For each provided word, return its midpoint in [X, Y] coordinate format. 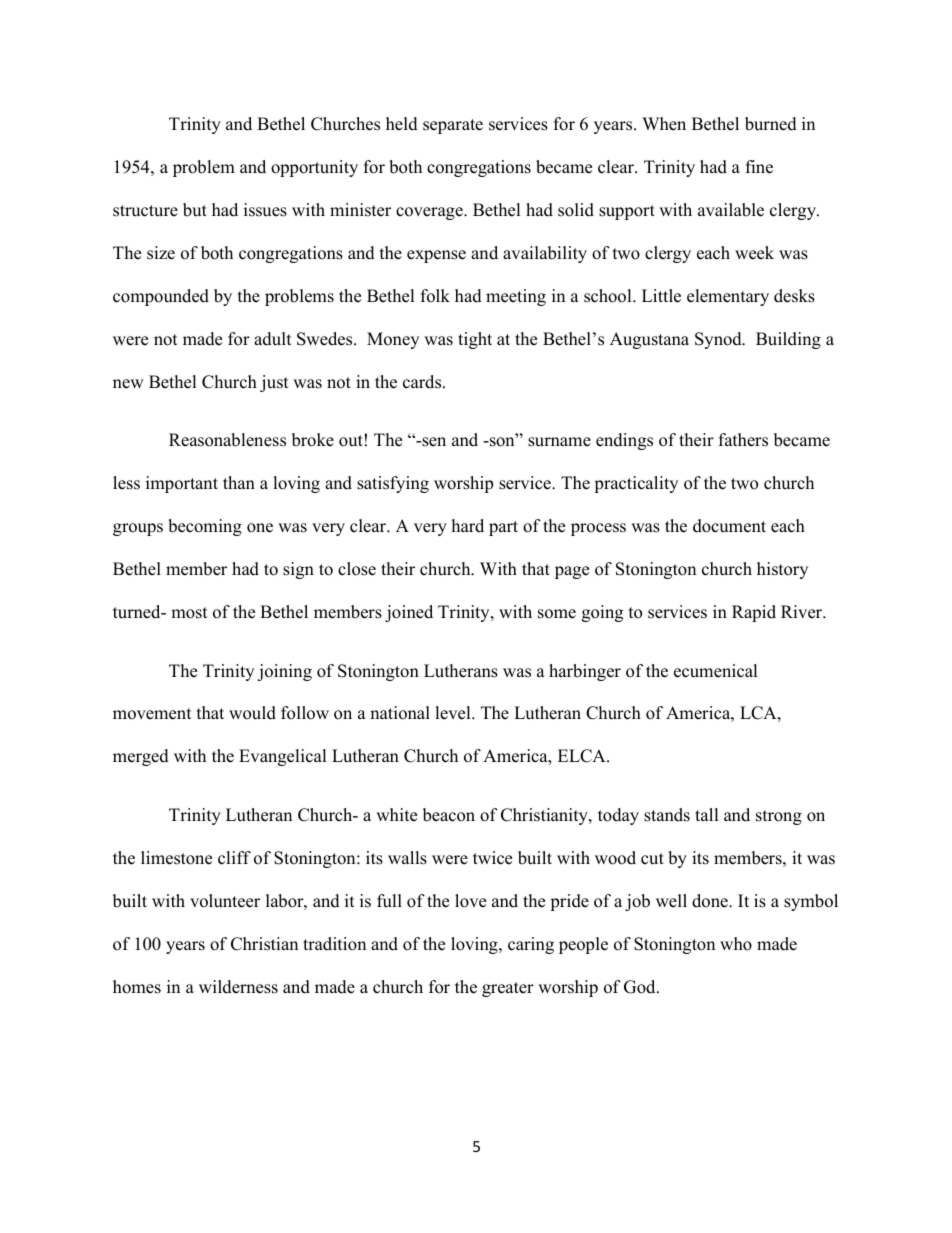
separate [453, 126]
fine [759, 167]
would [252, 713]
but [195, 210]
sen [433, 442]
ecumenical [716, 671]
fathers [743, 440]
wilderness [238, 987]
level [454, 713]
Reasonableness [227, 440]
